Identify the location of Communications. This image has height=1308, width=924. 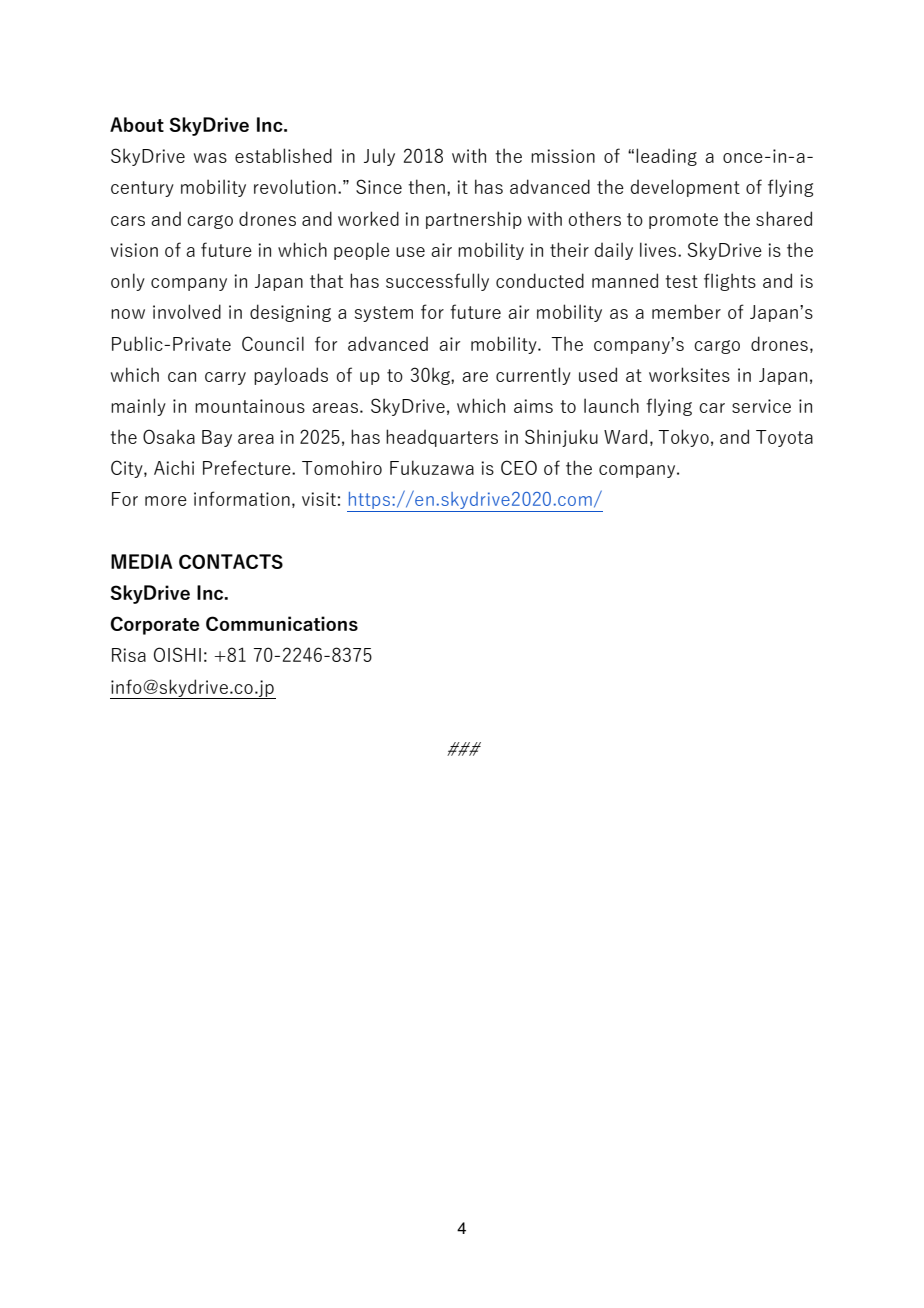
(282, 623).
